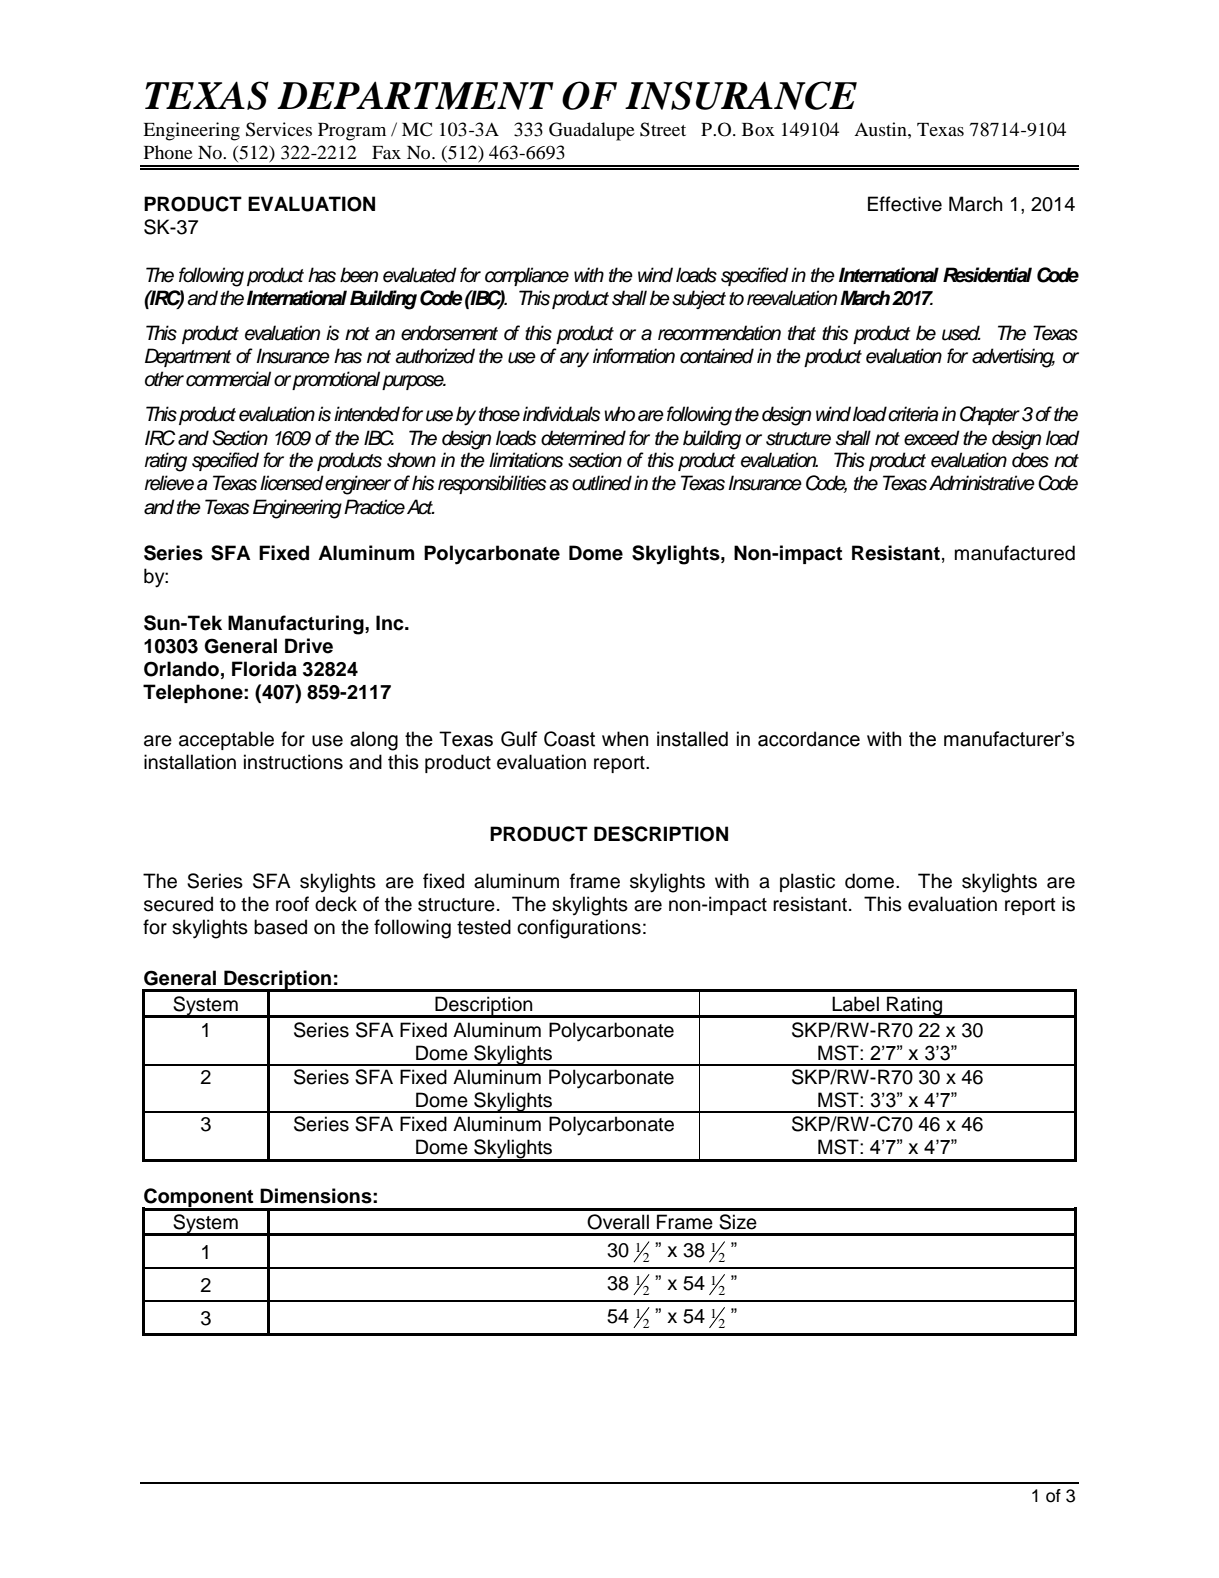  What do you see at coordinates (279, 129) in the page?
I see `Services` at bounding box center [279, 129].
